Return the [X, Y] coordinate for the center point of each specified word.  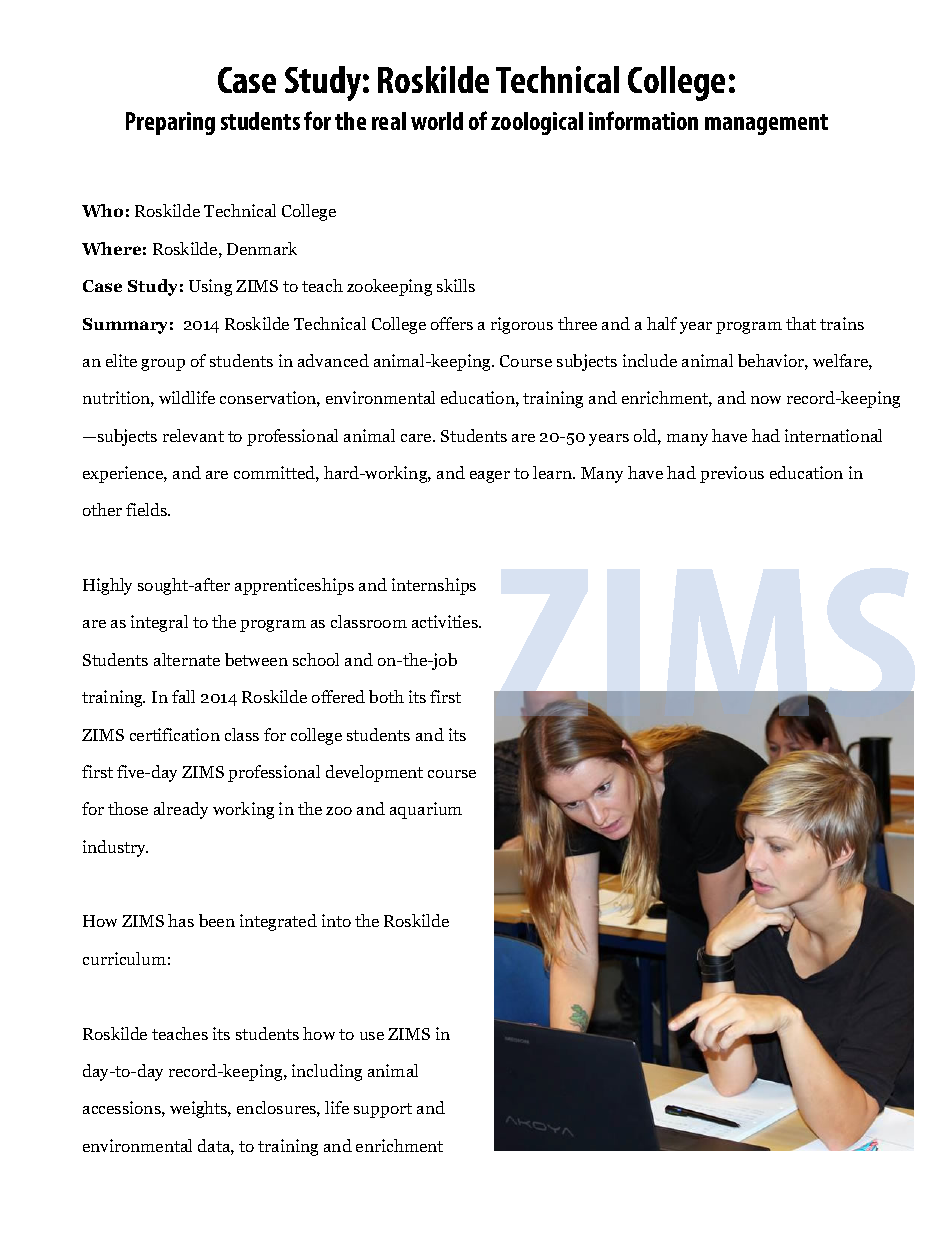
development [374, 773]
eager [490, 477]
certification [175, 734]
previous [732, 474]
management [766, 124]
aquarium [426, 810]
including [327, 1072]
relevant [193, 435]
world [437, 121]
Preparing [170, 123]
